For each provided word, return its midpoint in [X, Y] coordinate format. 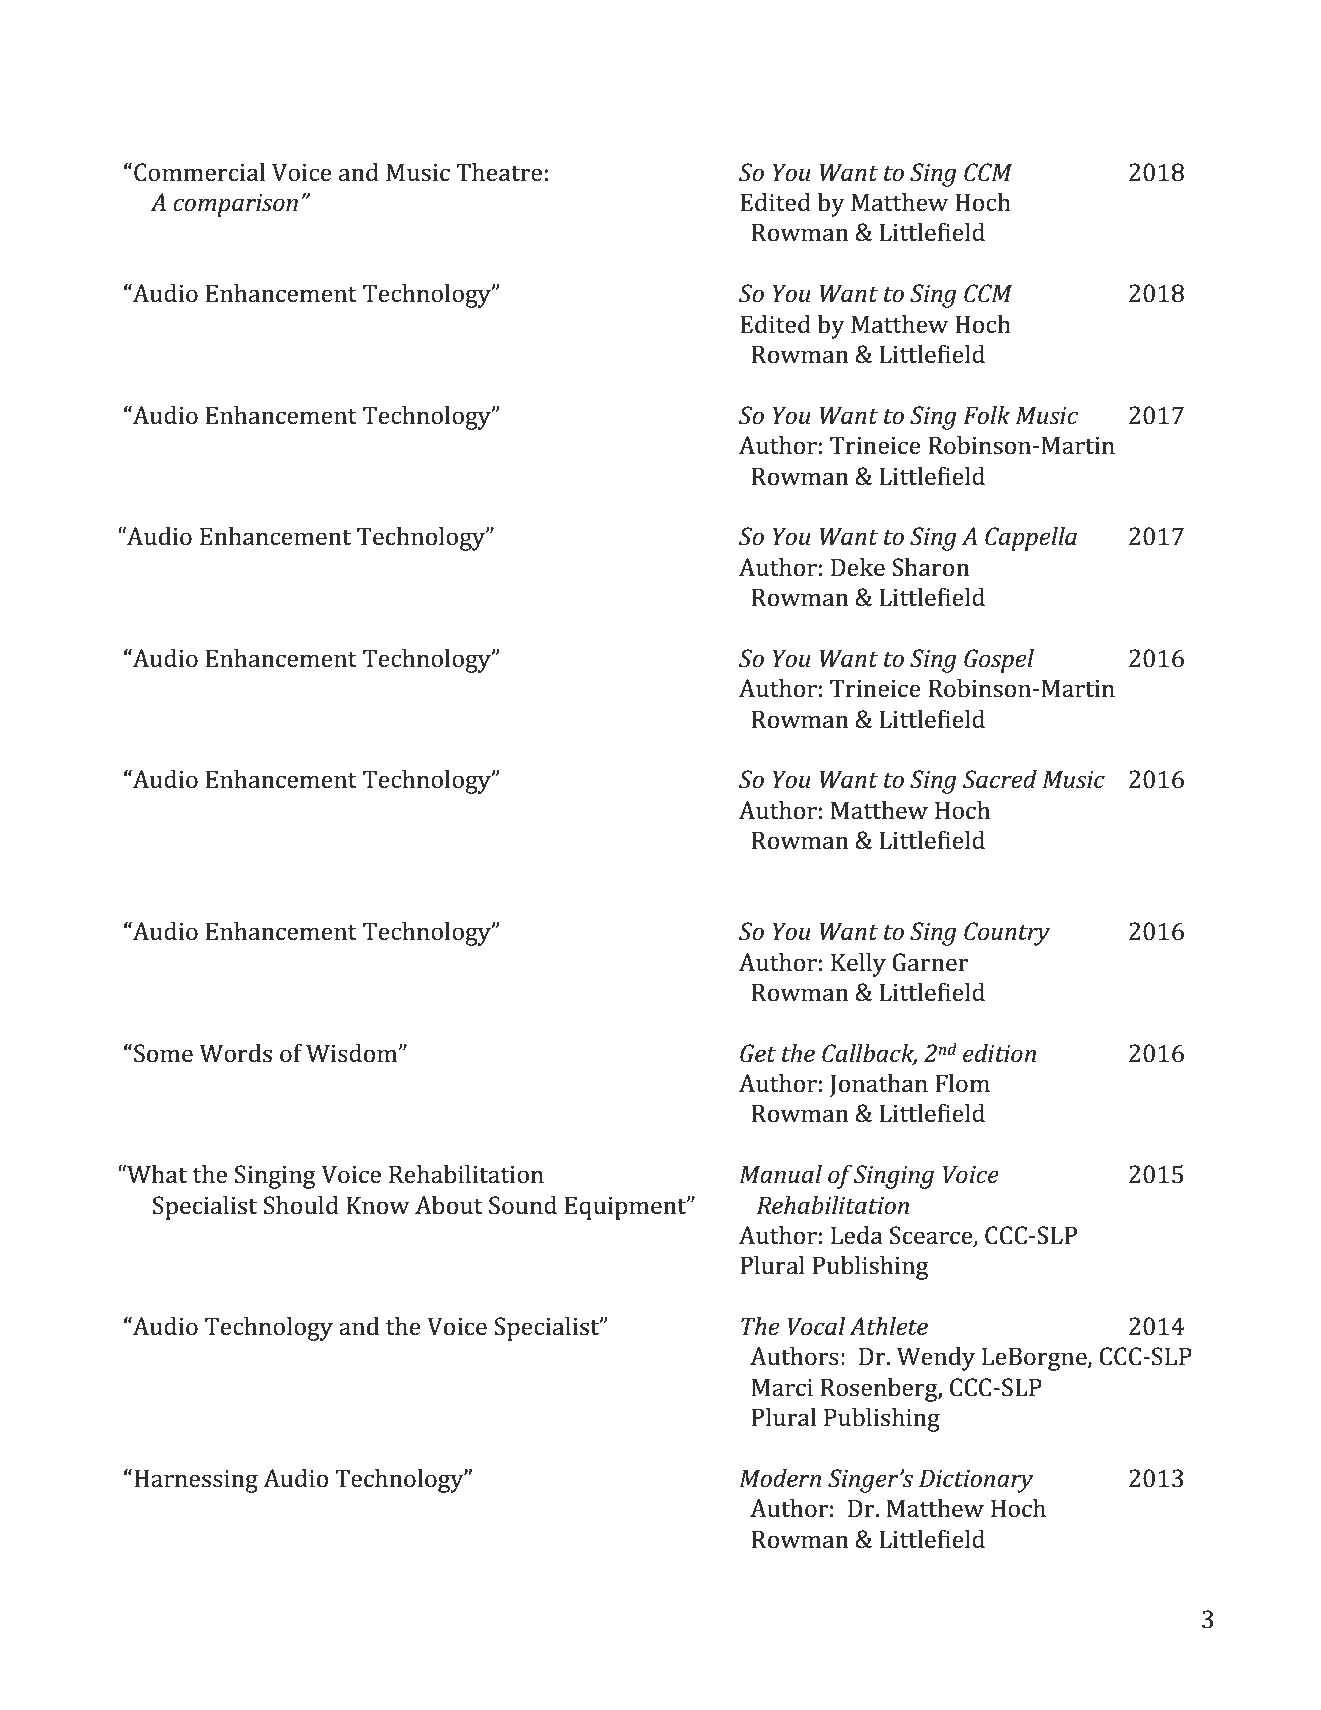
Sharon [931, 567]
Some [163, 1053]
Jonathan [879, 1085]
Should [301, 1205]
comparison [235, 205]
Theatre [499, 172]
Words [235, 1053]
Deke [858, 567]
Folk [986, 415]
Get [758, 1053]
